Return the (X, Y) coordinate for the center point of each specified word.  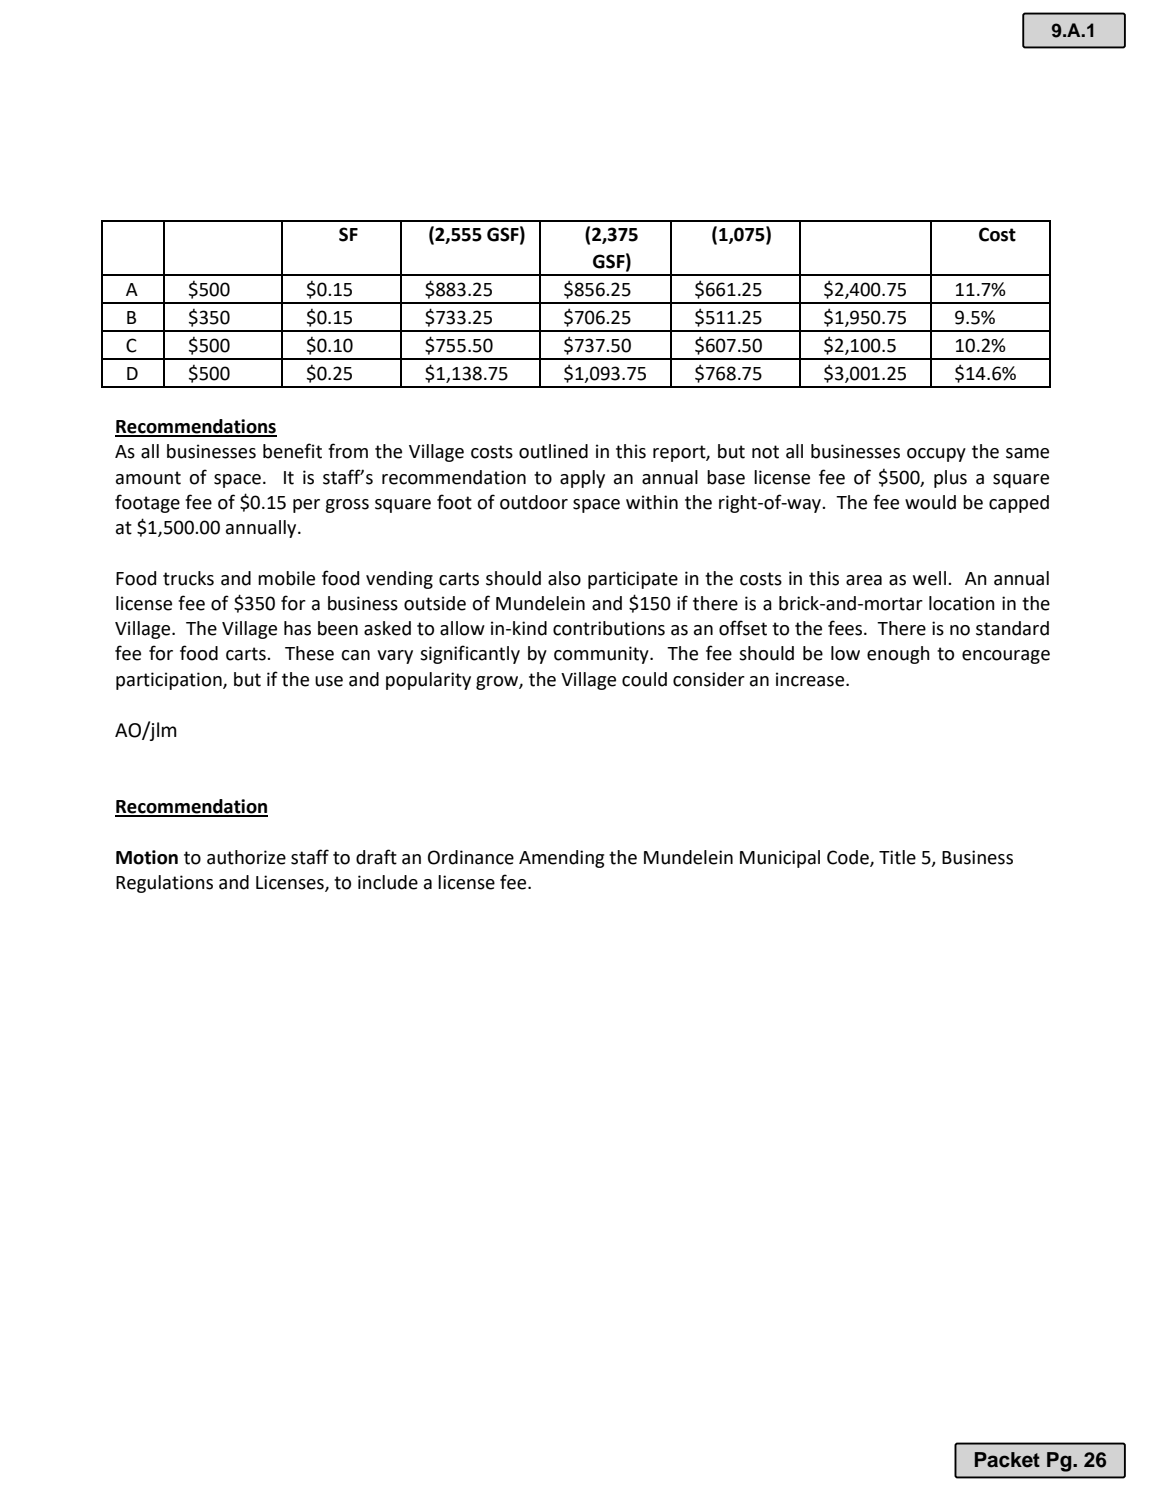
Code (849, 858)
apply (582, 479)
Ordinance (471, 857)
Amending (561, 859)
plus (950, 479)
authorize (246, 857)
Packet (1007, 1460)
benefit (292, 451)
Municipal (780, 859)
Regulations (164, 884)
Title (897, 857)
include (388, 882)
